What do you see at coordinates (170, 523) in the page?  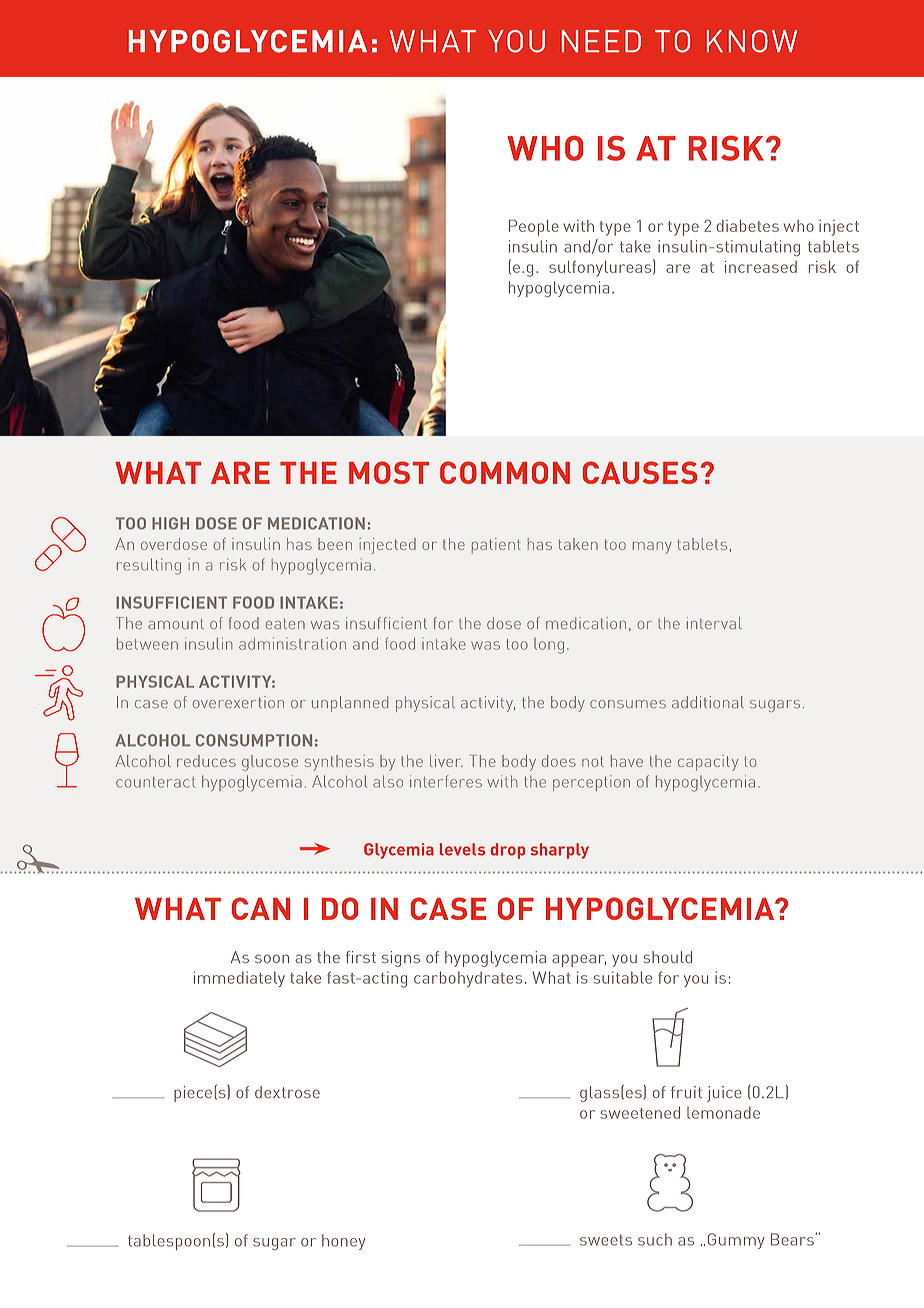 I see `HIGH` at bounding box center [170, 523].
